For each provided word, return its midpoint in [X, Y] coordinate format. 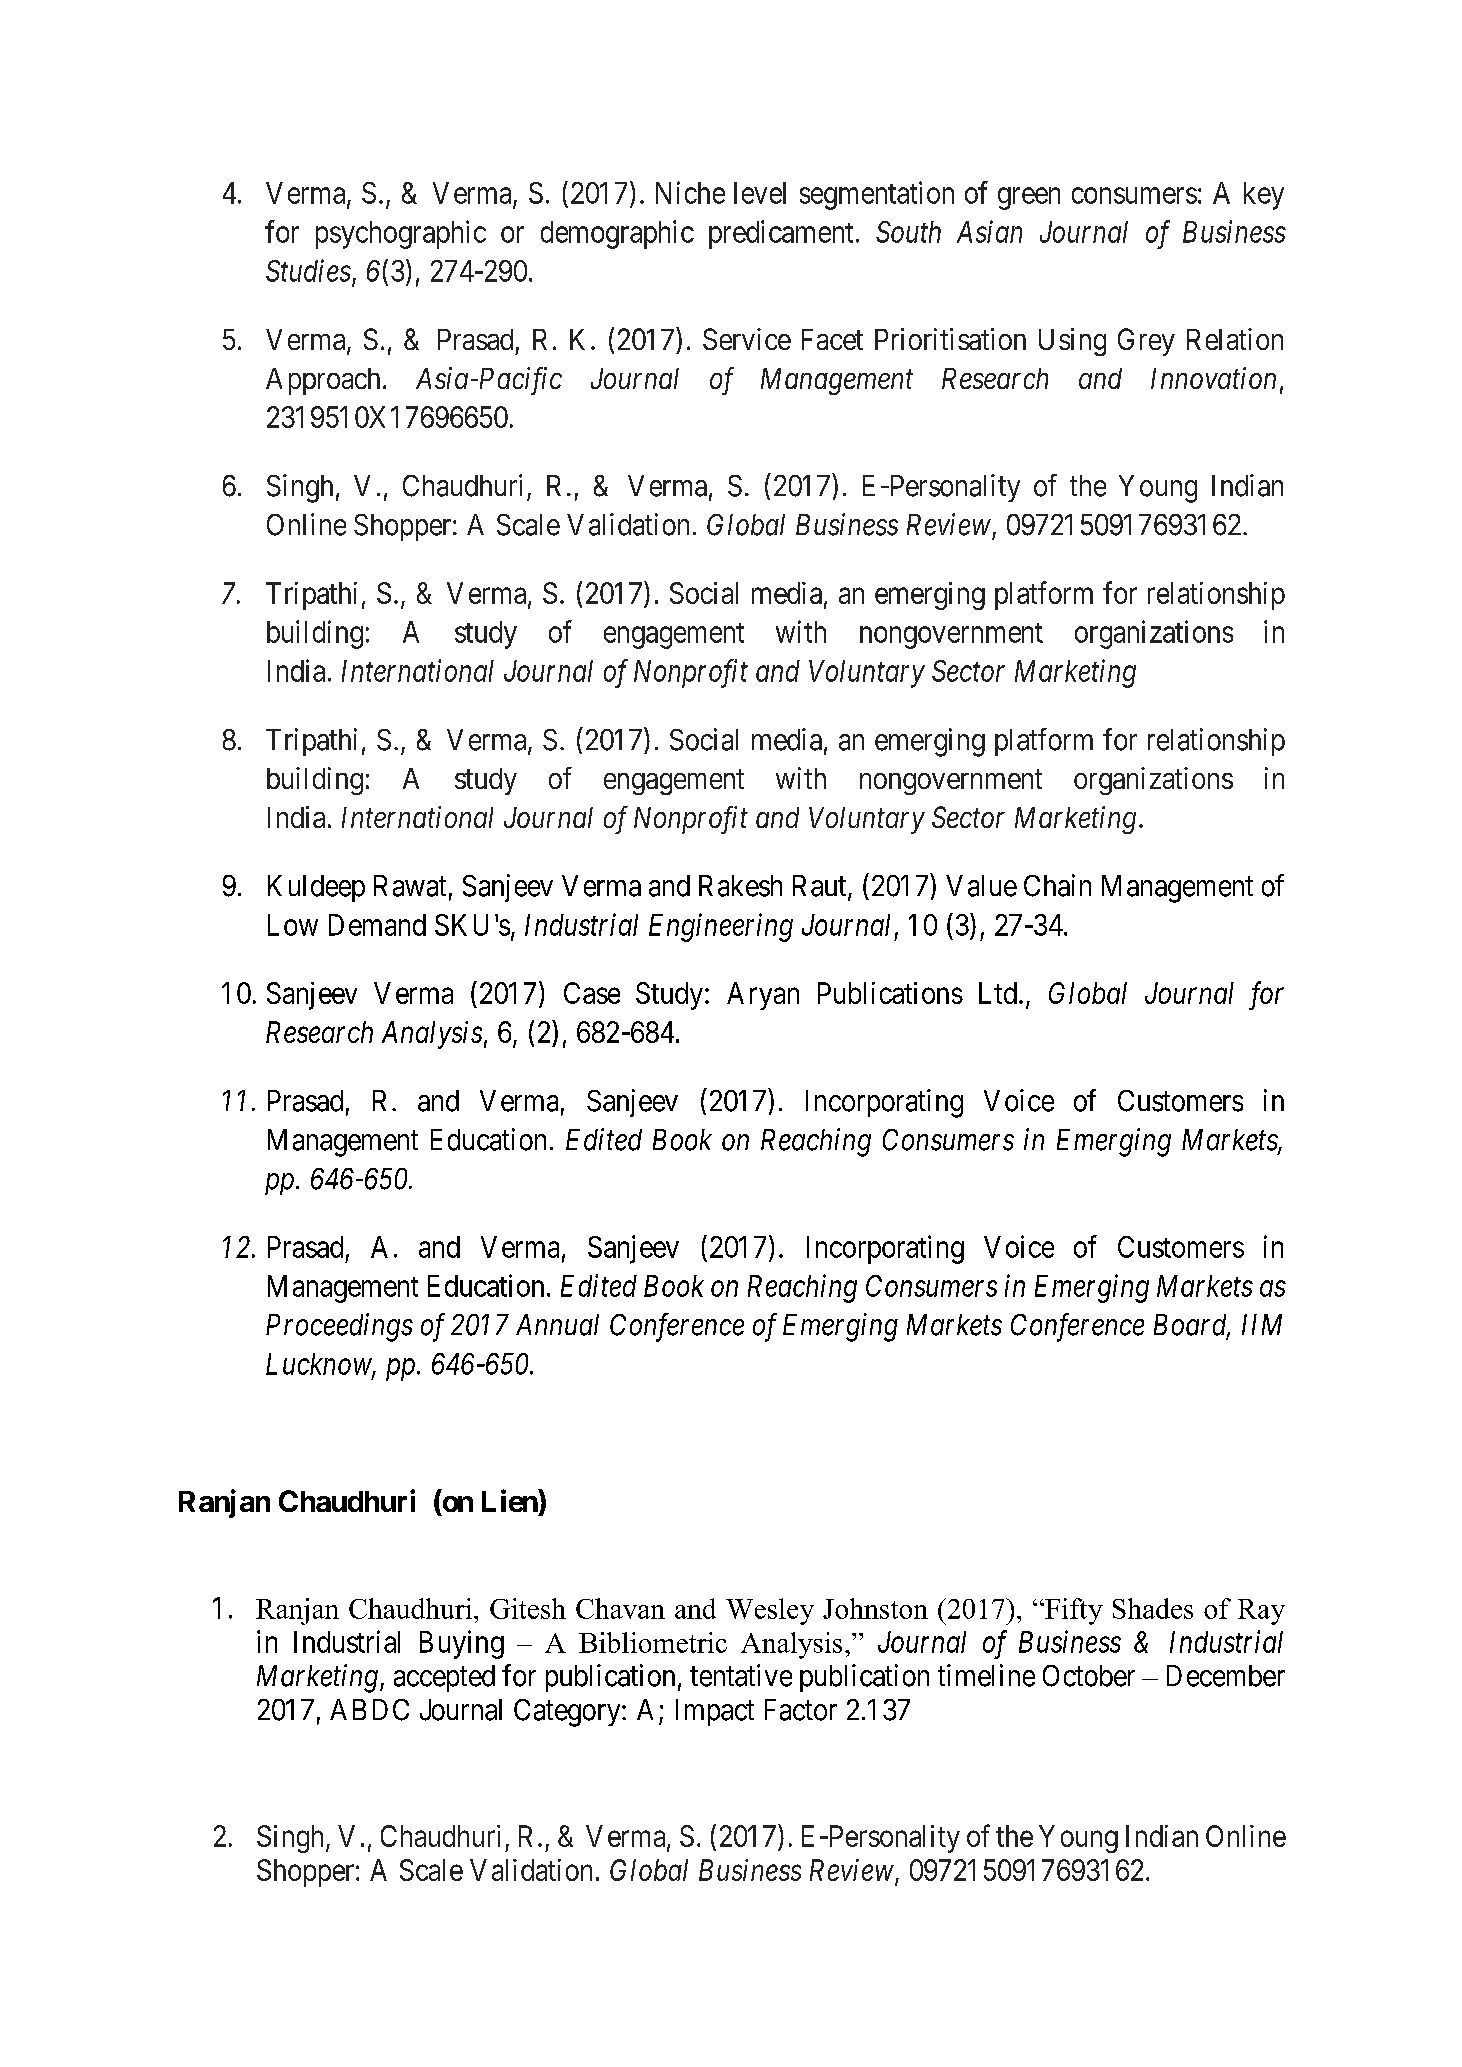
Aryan [763, 996]
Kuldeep [316, 888]
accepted [444, 1678]
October [1089, 1676]
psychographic [401, 234]
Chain [1057, 885]
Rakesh [740, 886]
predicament [781, 234]
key [1264, 196]
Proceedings [339, 1327]
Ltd [998, 993]
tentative [741, 1675]
